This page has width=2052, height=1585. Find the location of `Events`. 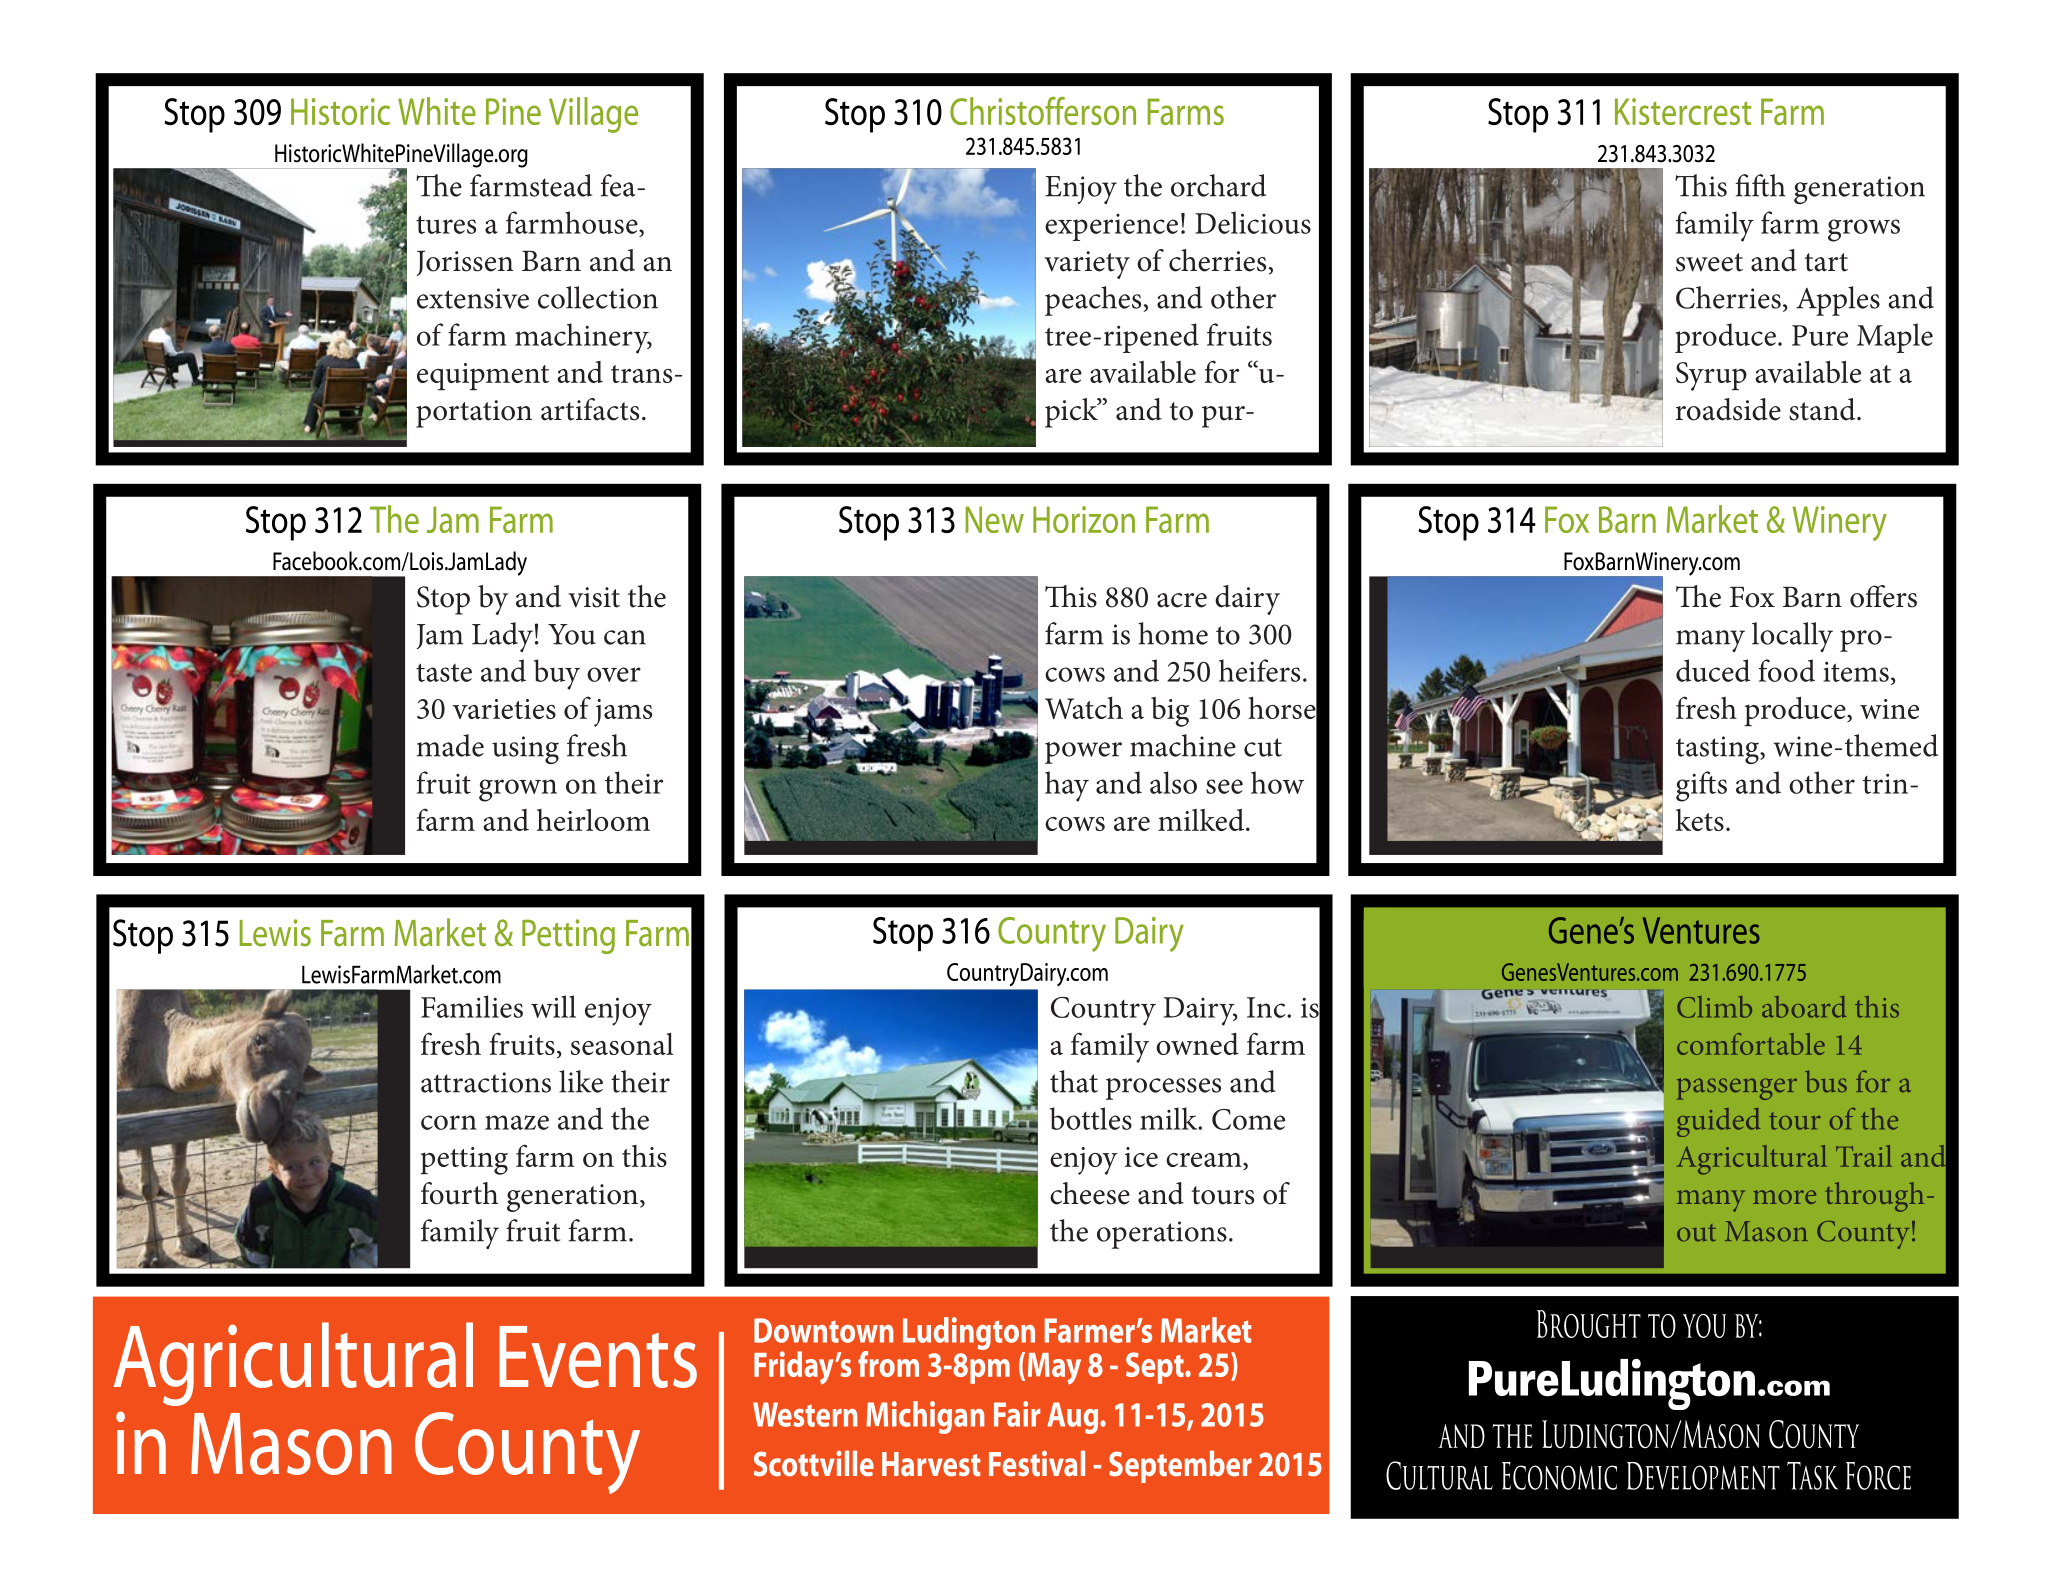

Events is located at coordinates (598, 1357).
